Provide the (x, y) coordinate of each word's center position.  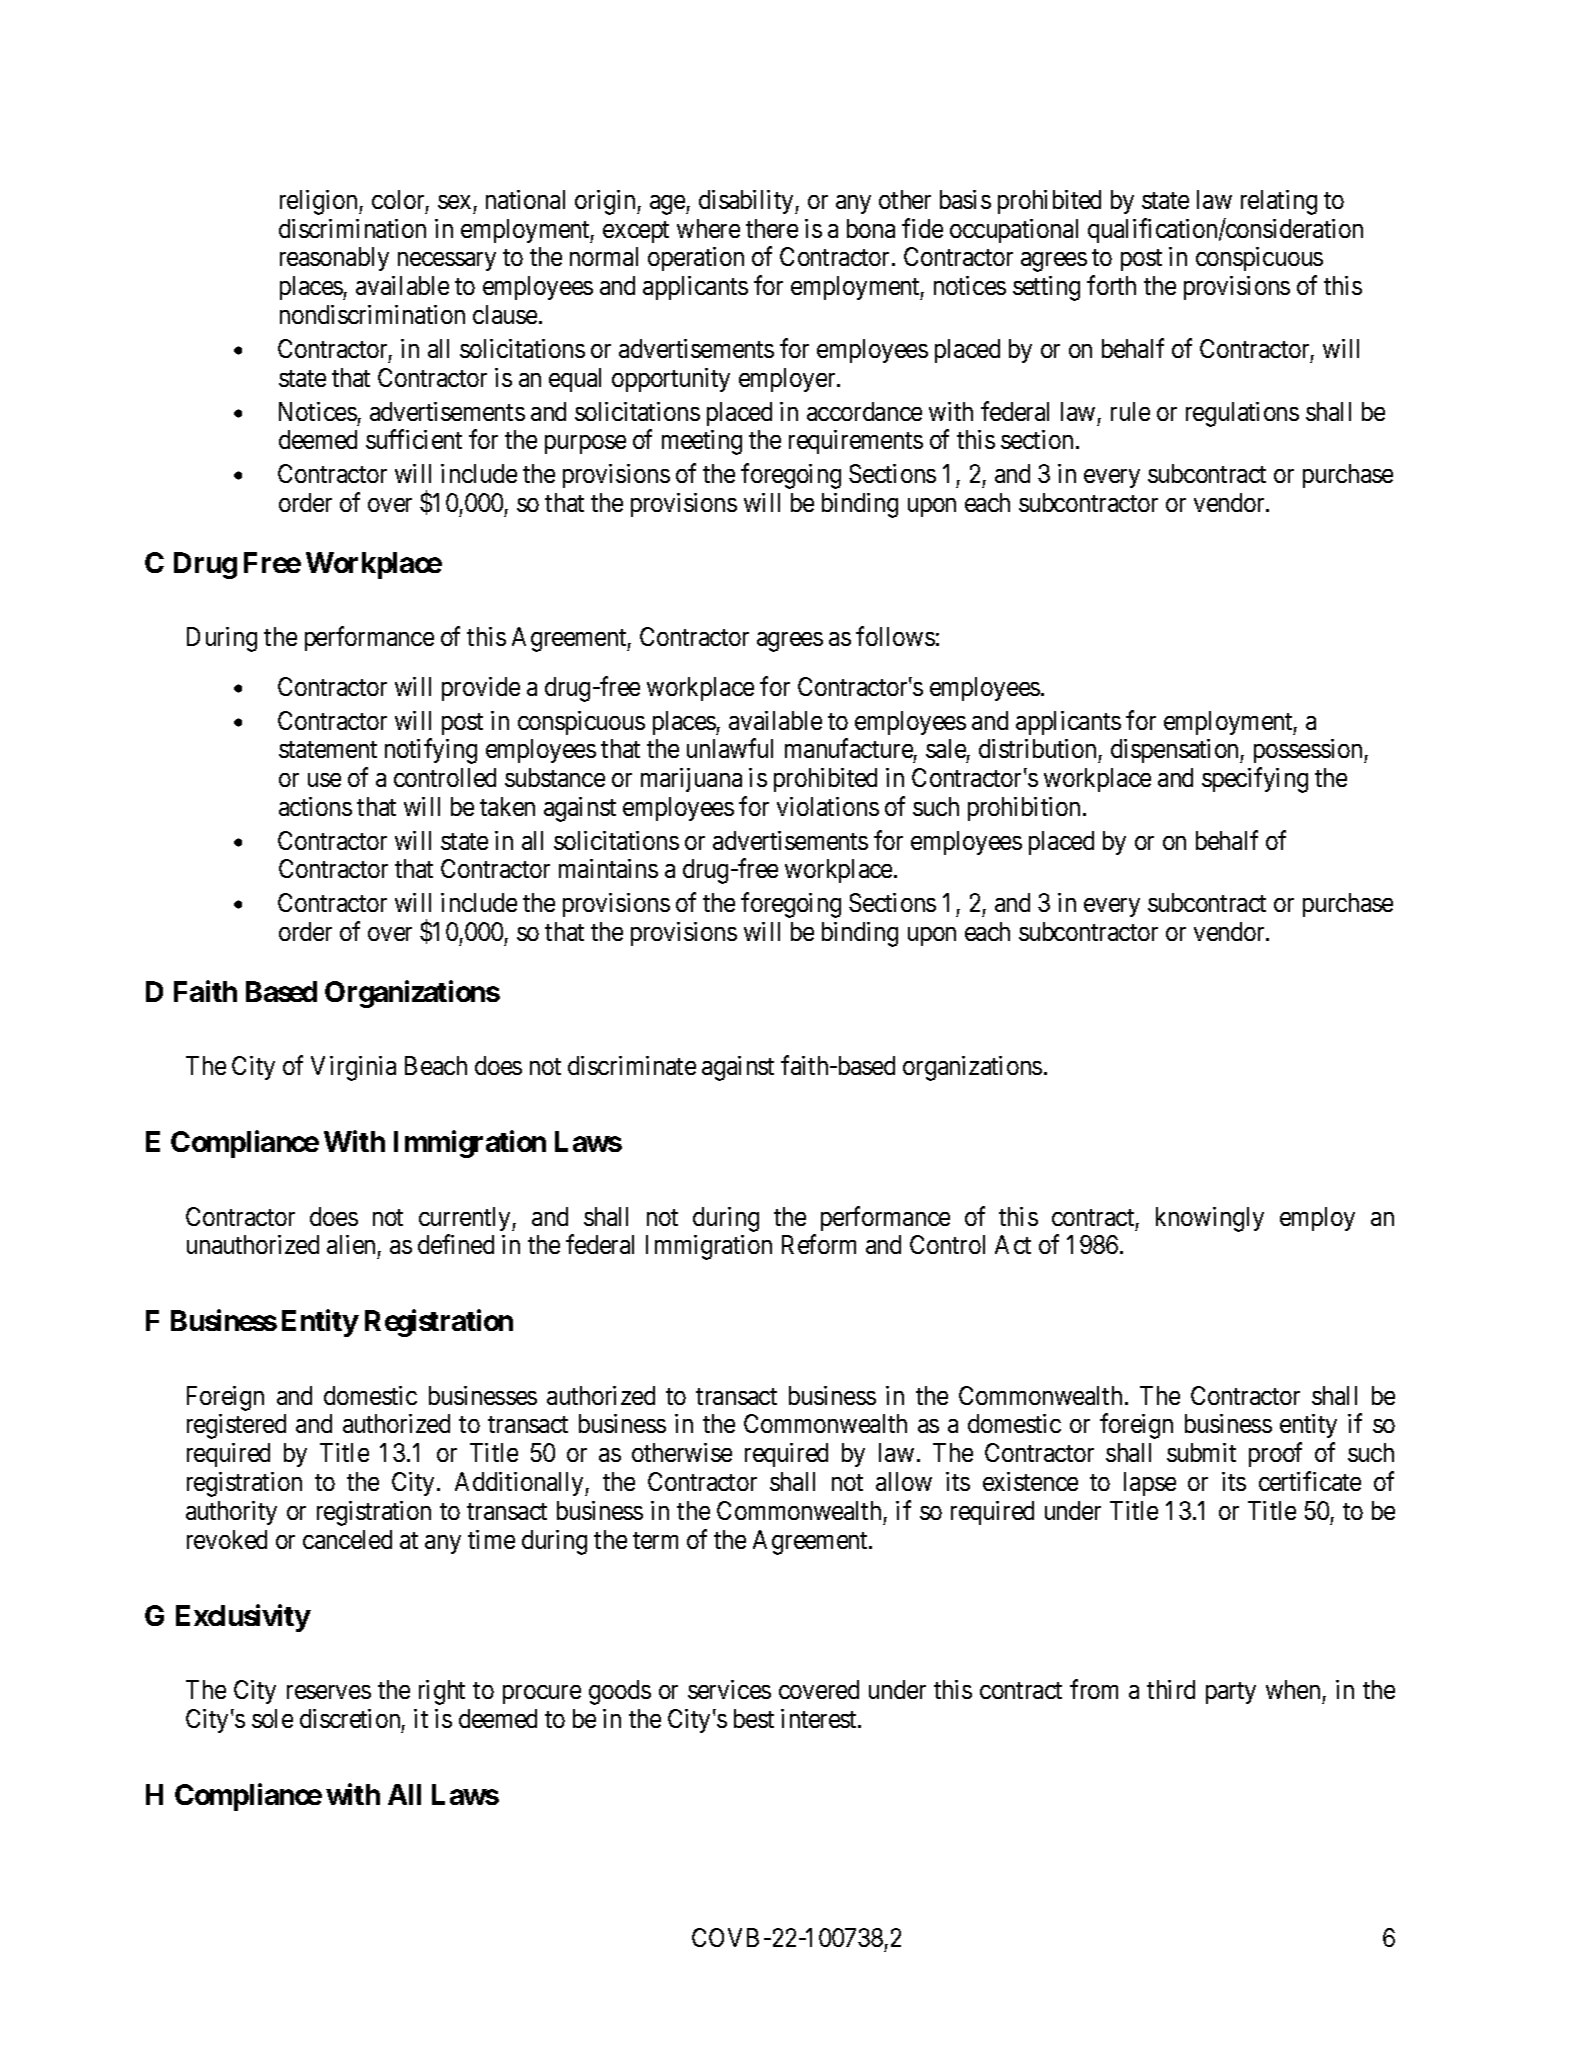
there (772, 228)
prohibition (1024, 809)
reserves (329, 1692)
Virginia (353, 1068)
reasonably (334, 259)
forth (1111, 285)
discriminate (632, 1065)
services (729, 1689)
